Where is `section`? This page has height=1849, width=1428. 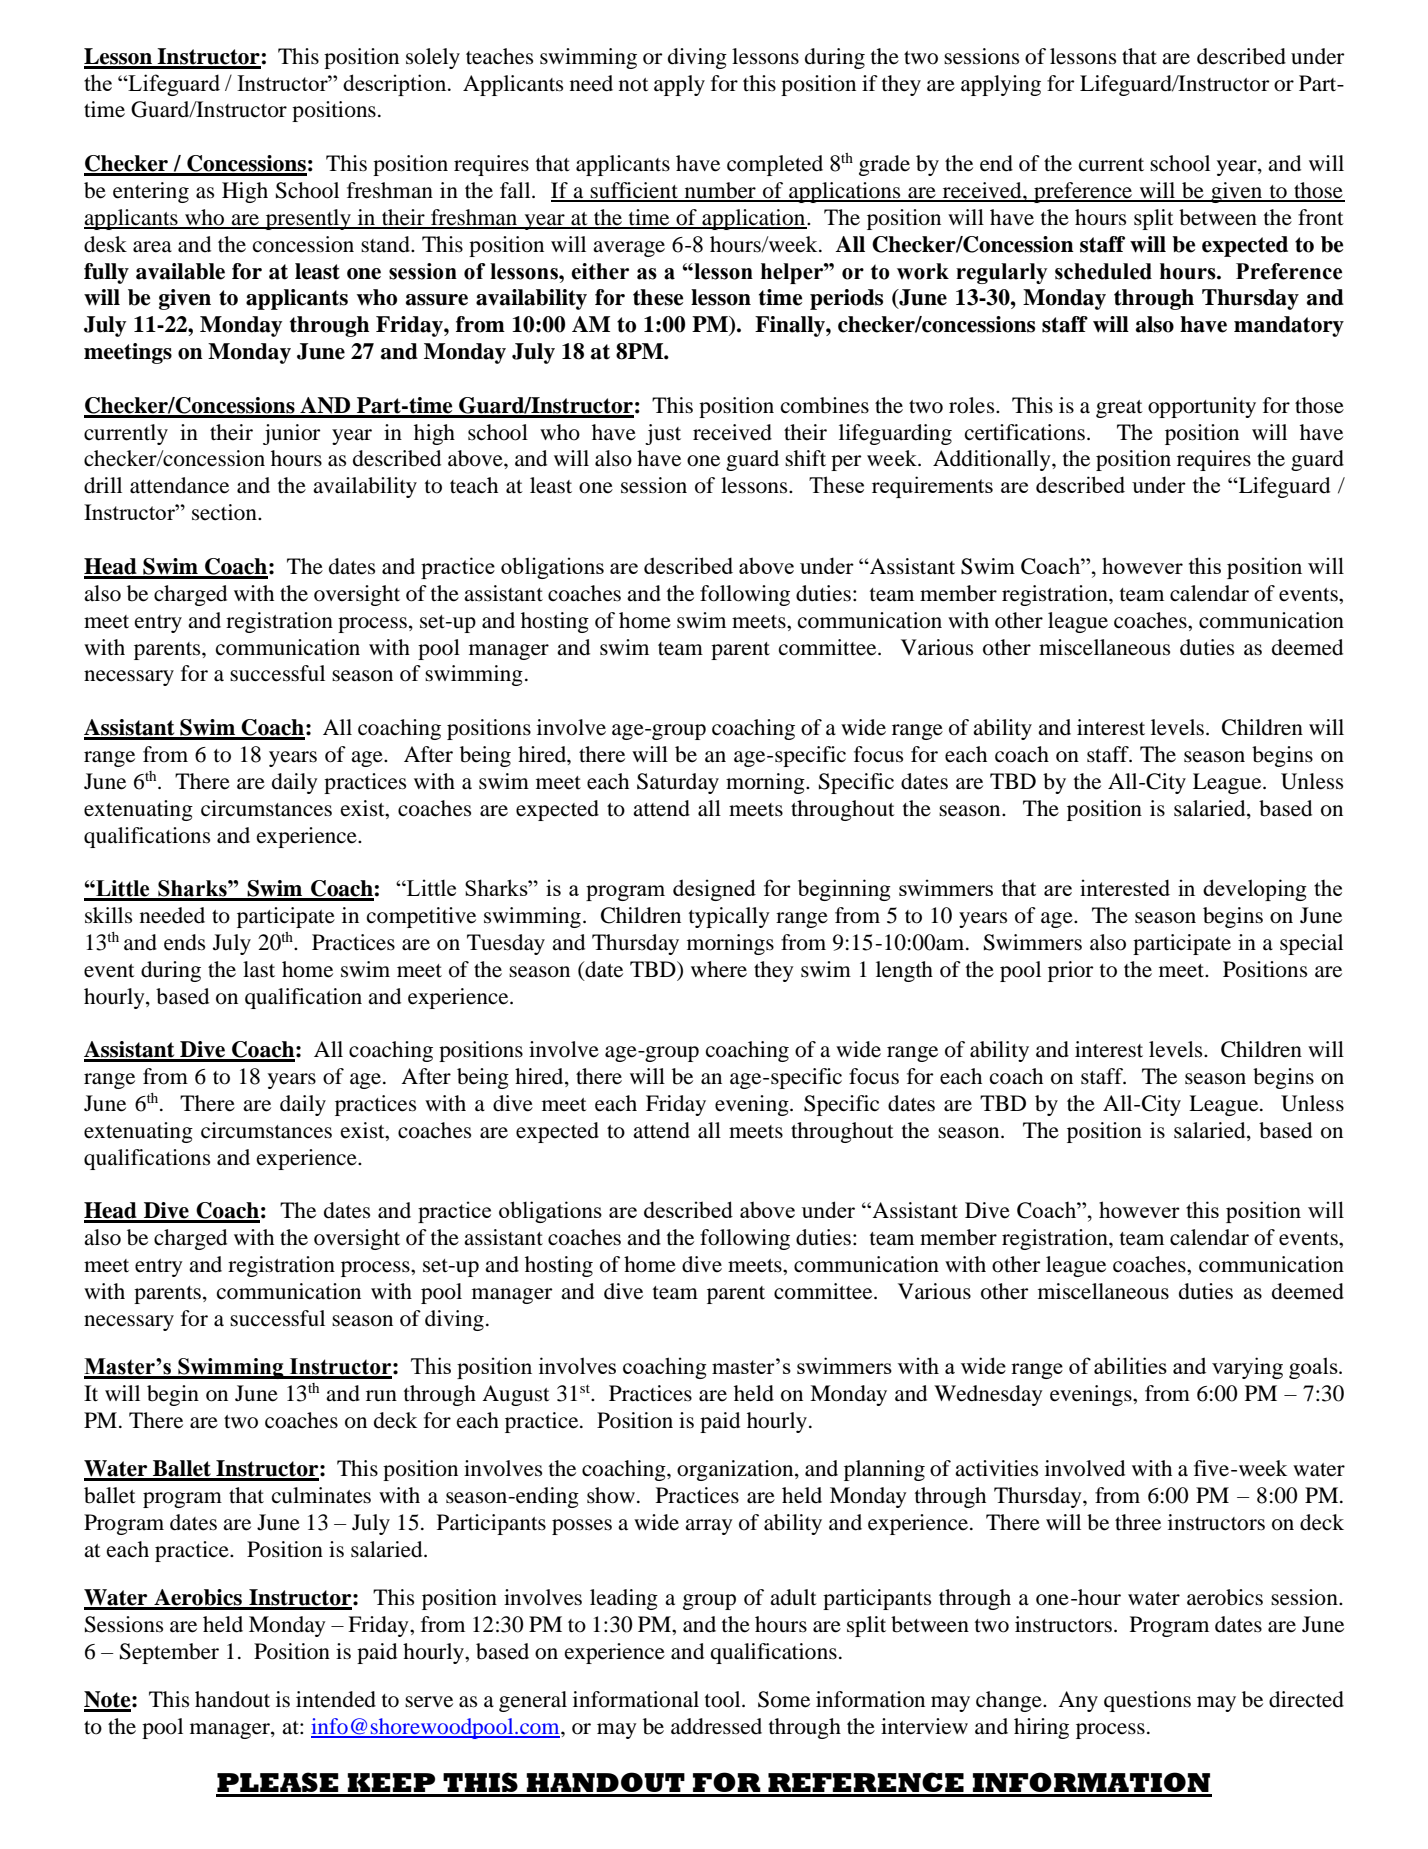 section is located at coordinates (225, 512).
